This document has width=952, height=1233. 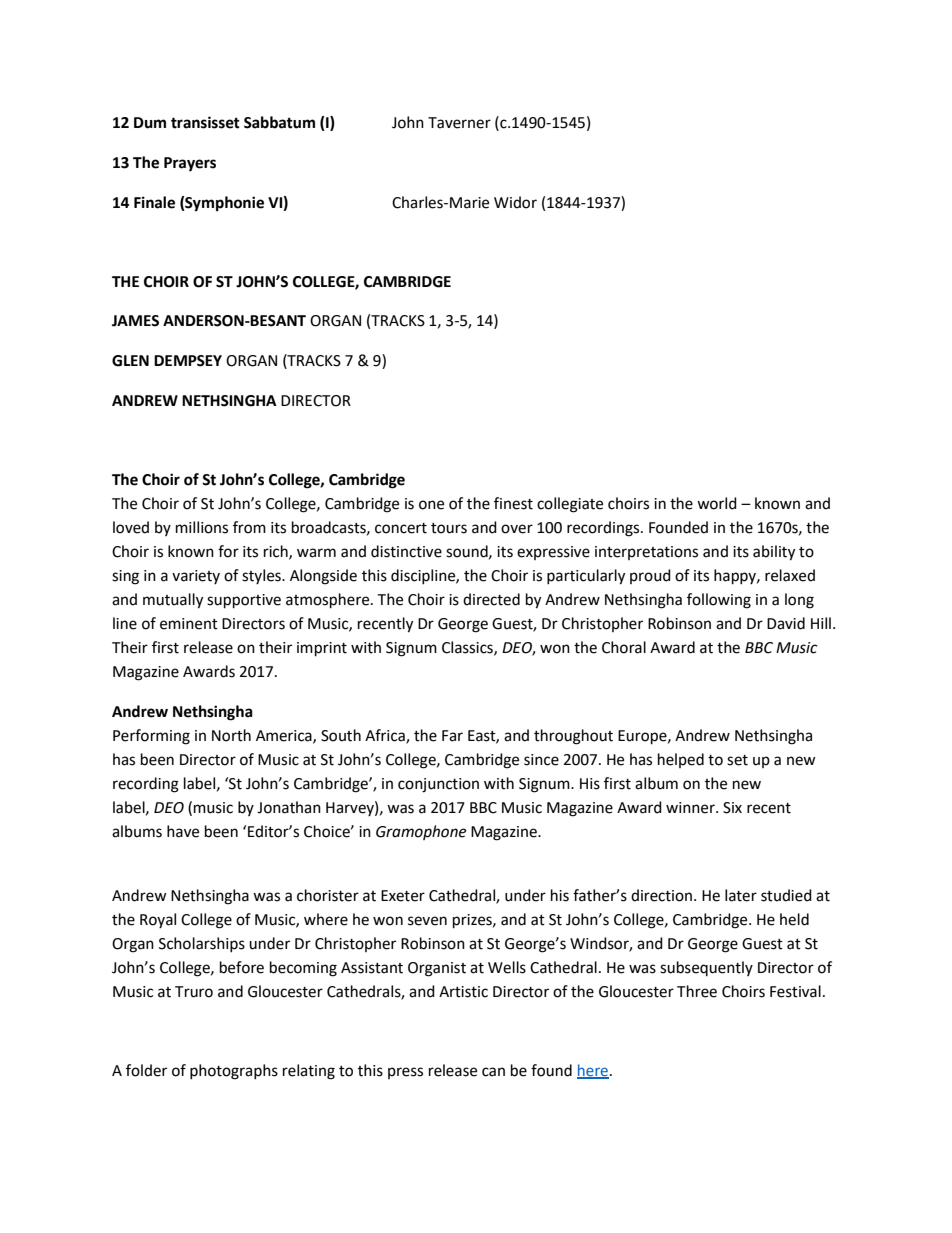 I want to click on ability, so click(x=774, y=553).
